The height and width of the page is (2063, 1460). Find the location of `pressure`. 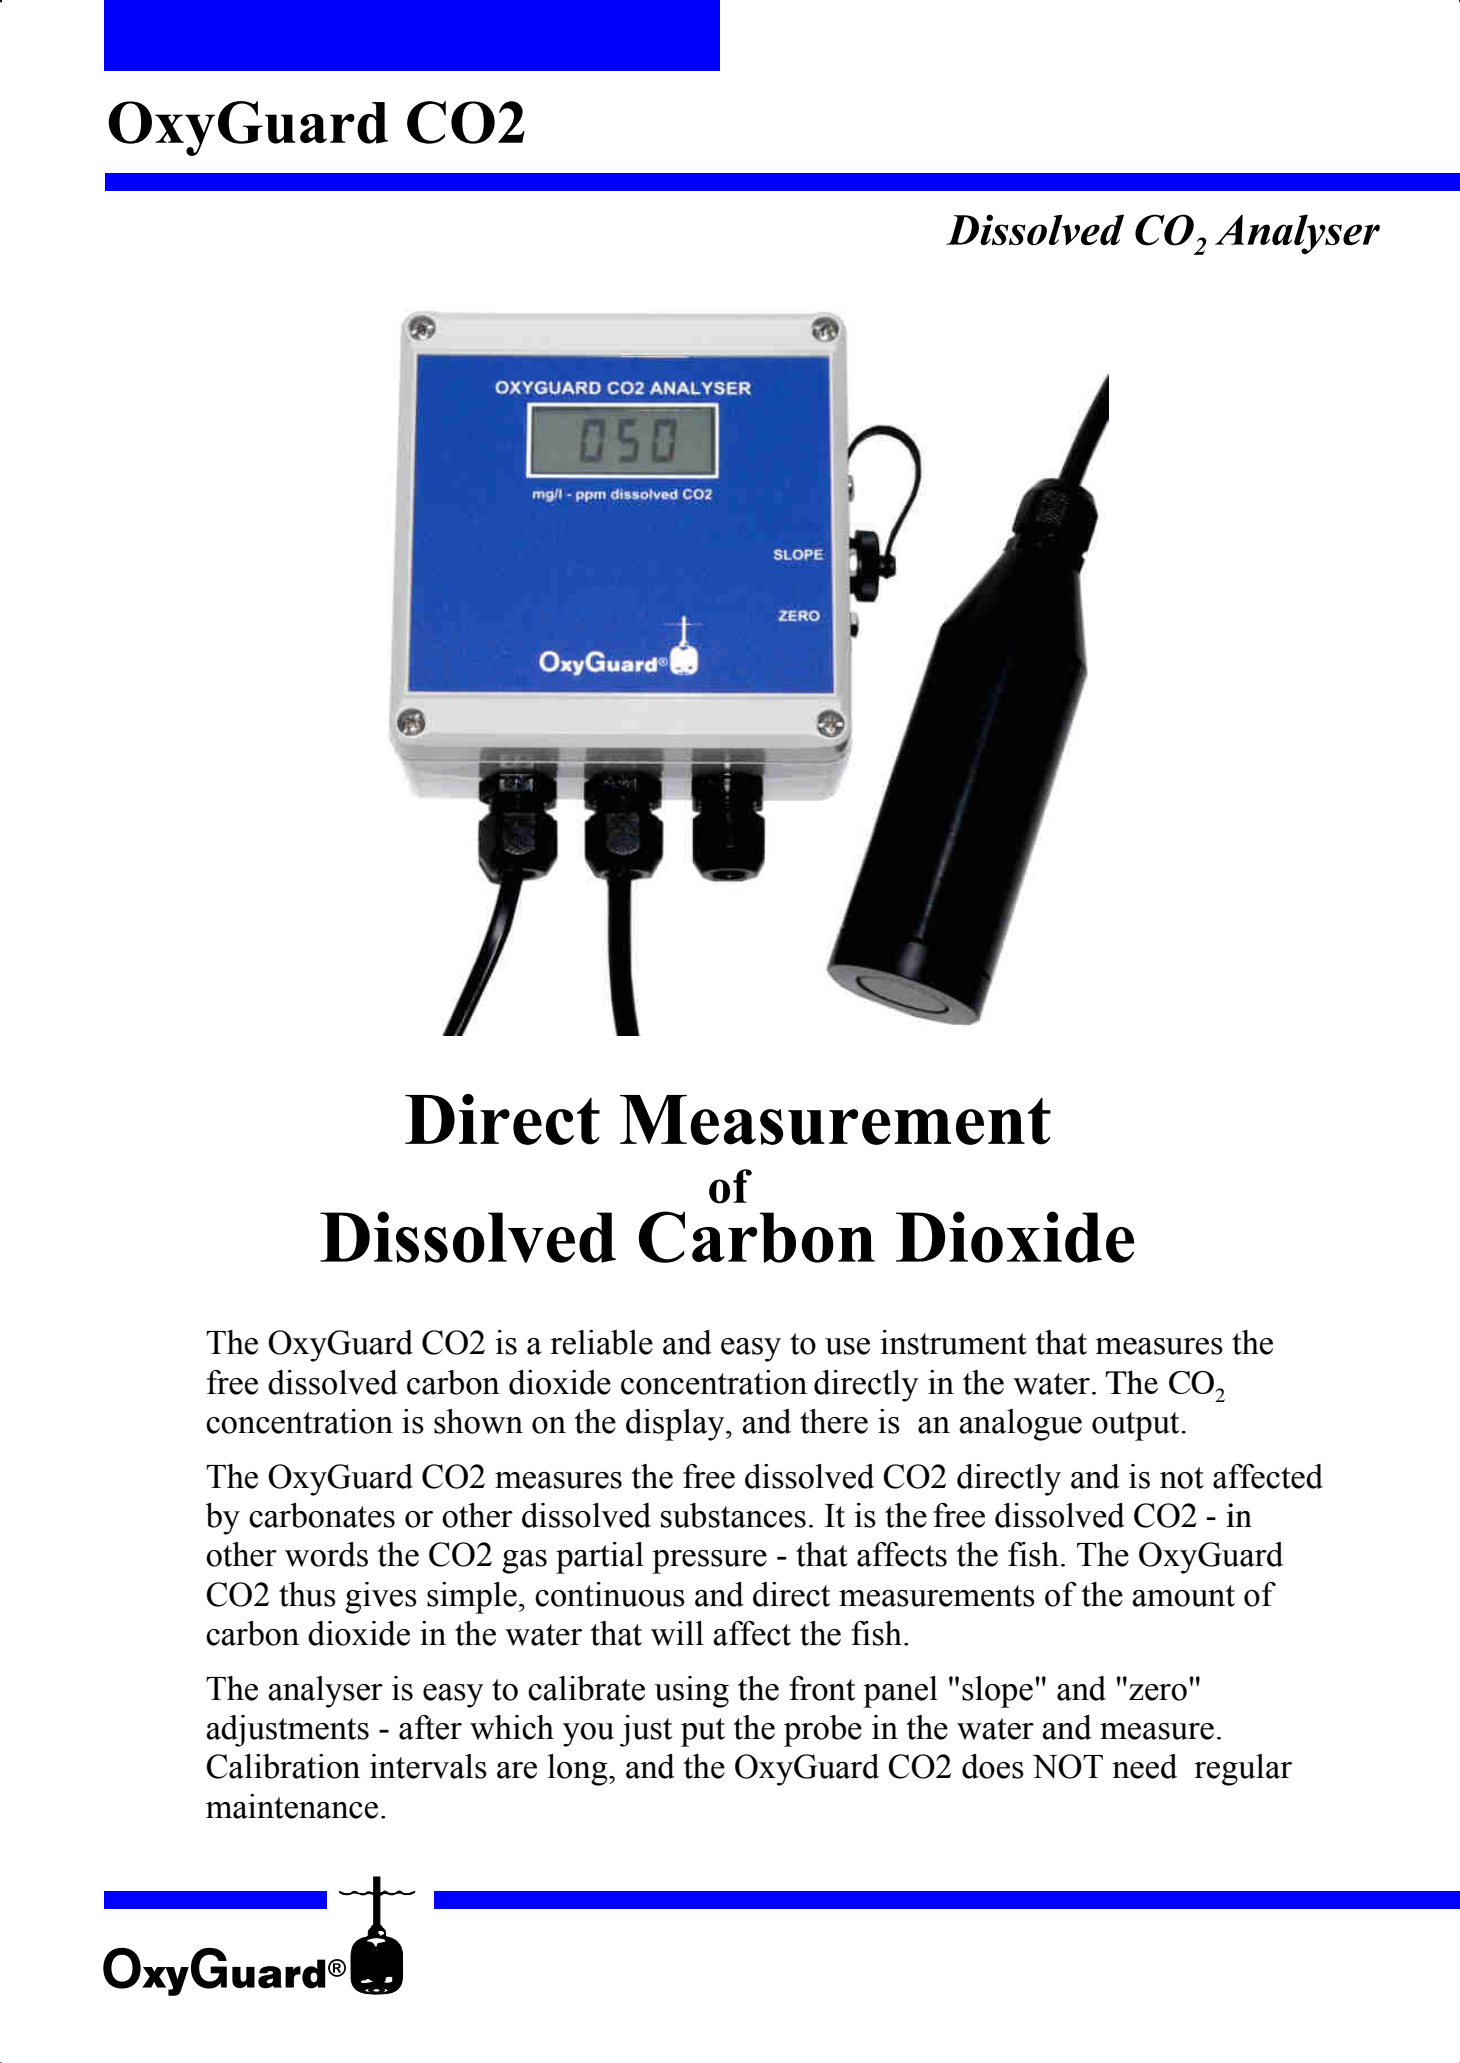

pressure is located at coordinates (709, 1562).
